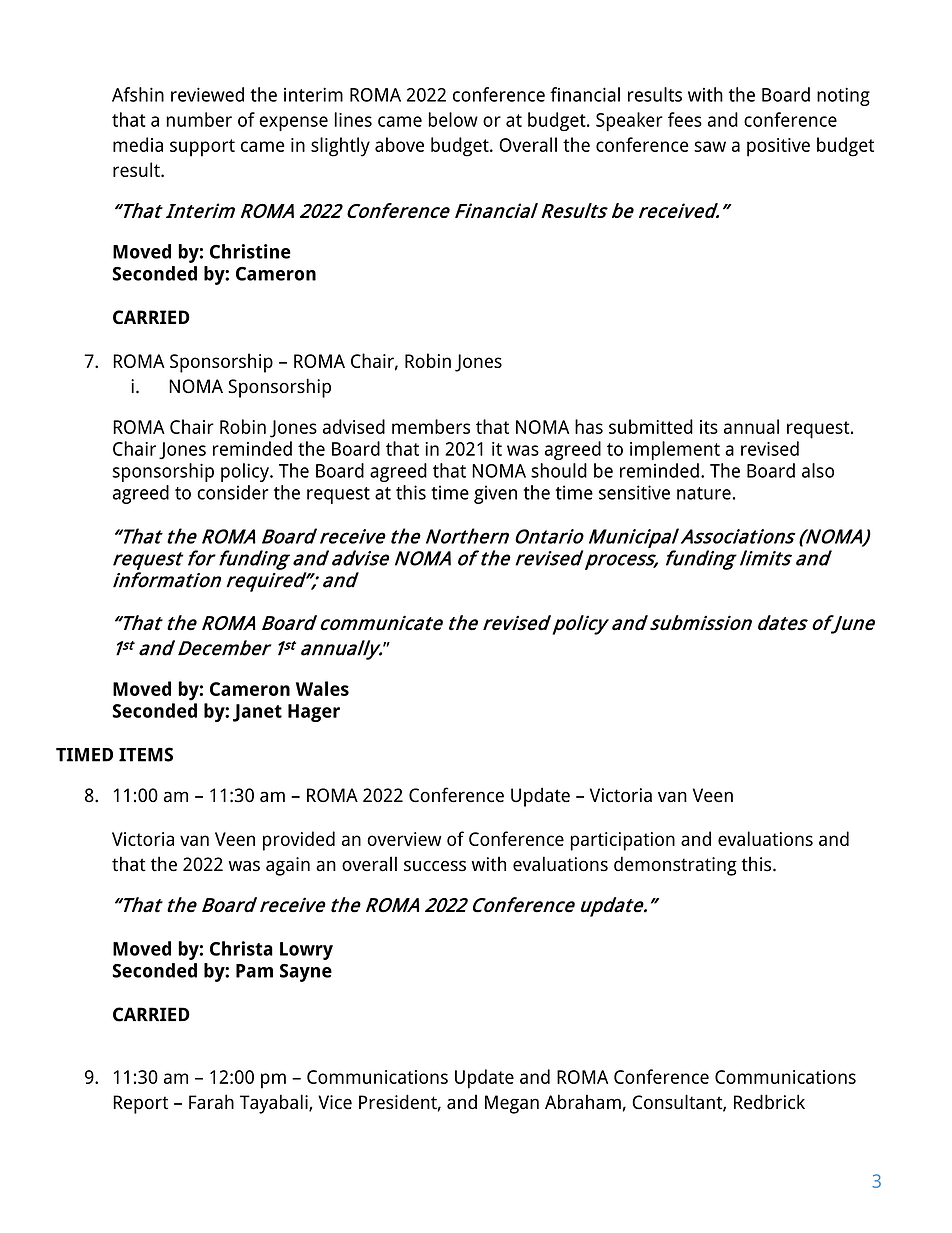  What do you see at coordinates (404, 839) in the document?
I see `overview` at bounding box center [404, 839].
